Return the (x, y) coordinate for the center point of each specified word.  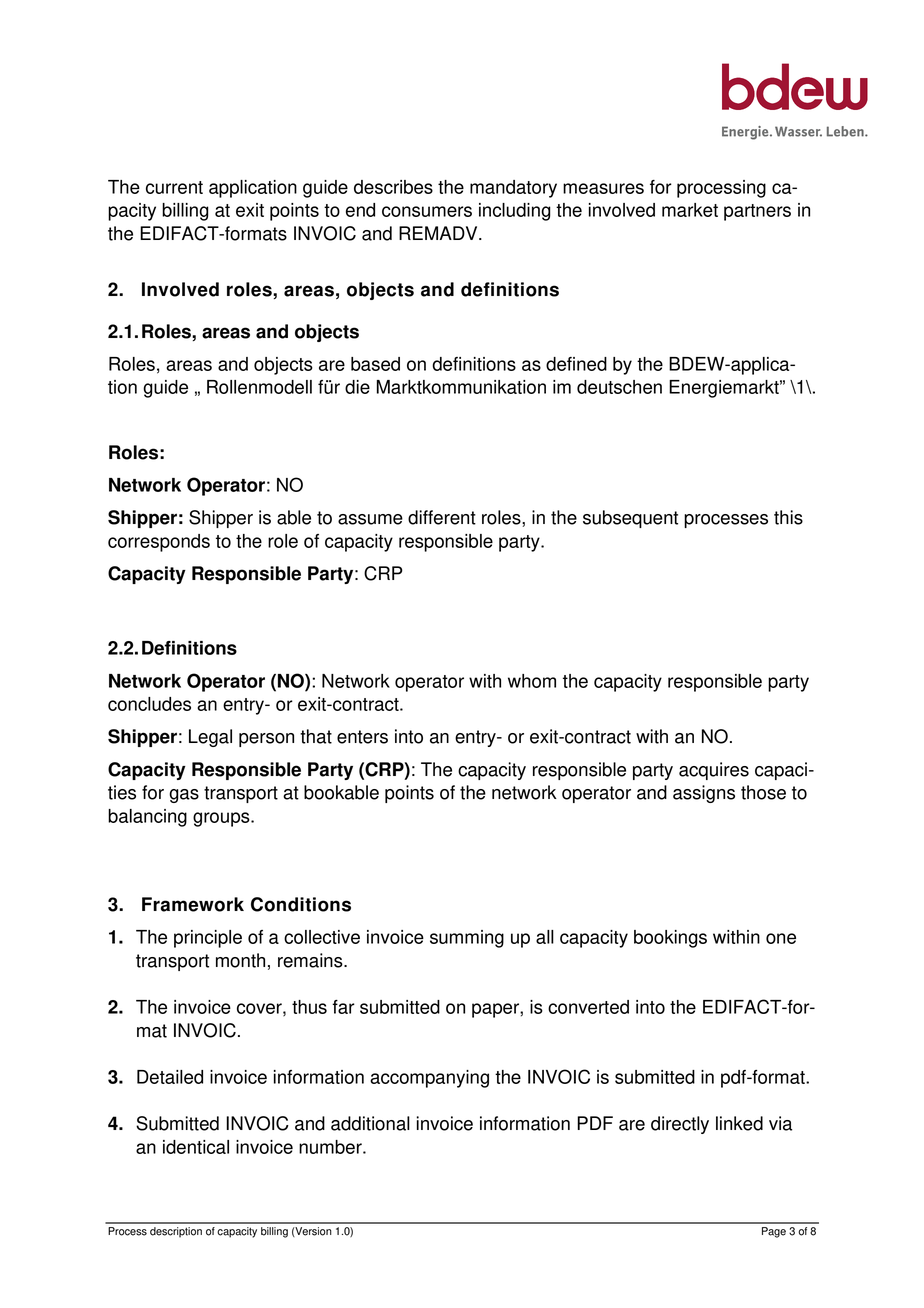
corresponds (159, 543)
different (442, 517)
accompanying (429, 1079)
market (690, 210)
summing (467, 939)
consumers (427, 211)
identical (196, 1147)
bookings (670, 939)
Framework (193, 904)
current (174, 187)
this (788, 517)
